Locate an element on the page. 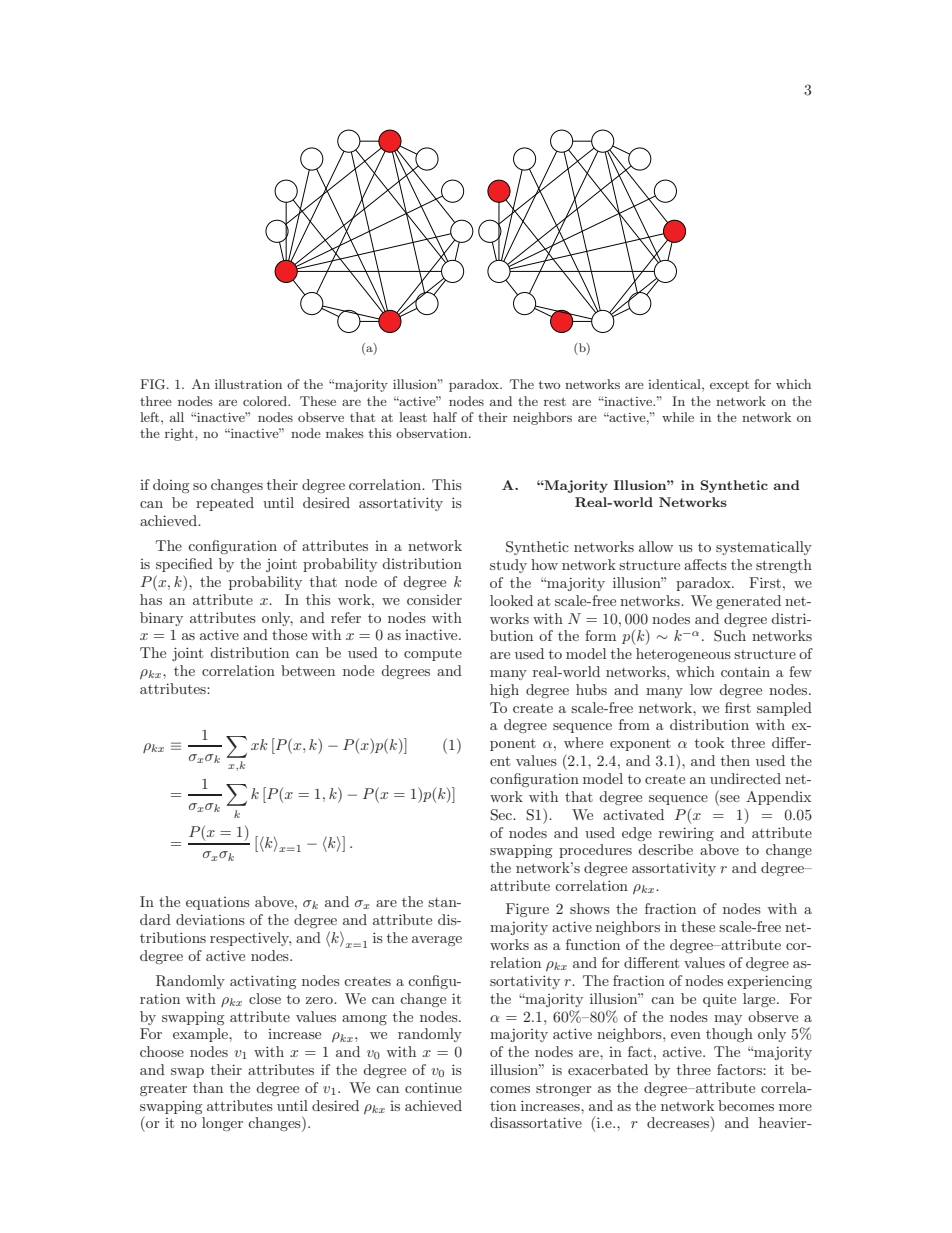 This image has height=1233, width=952. experiencing is located at coordinates (769, 982).
